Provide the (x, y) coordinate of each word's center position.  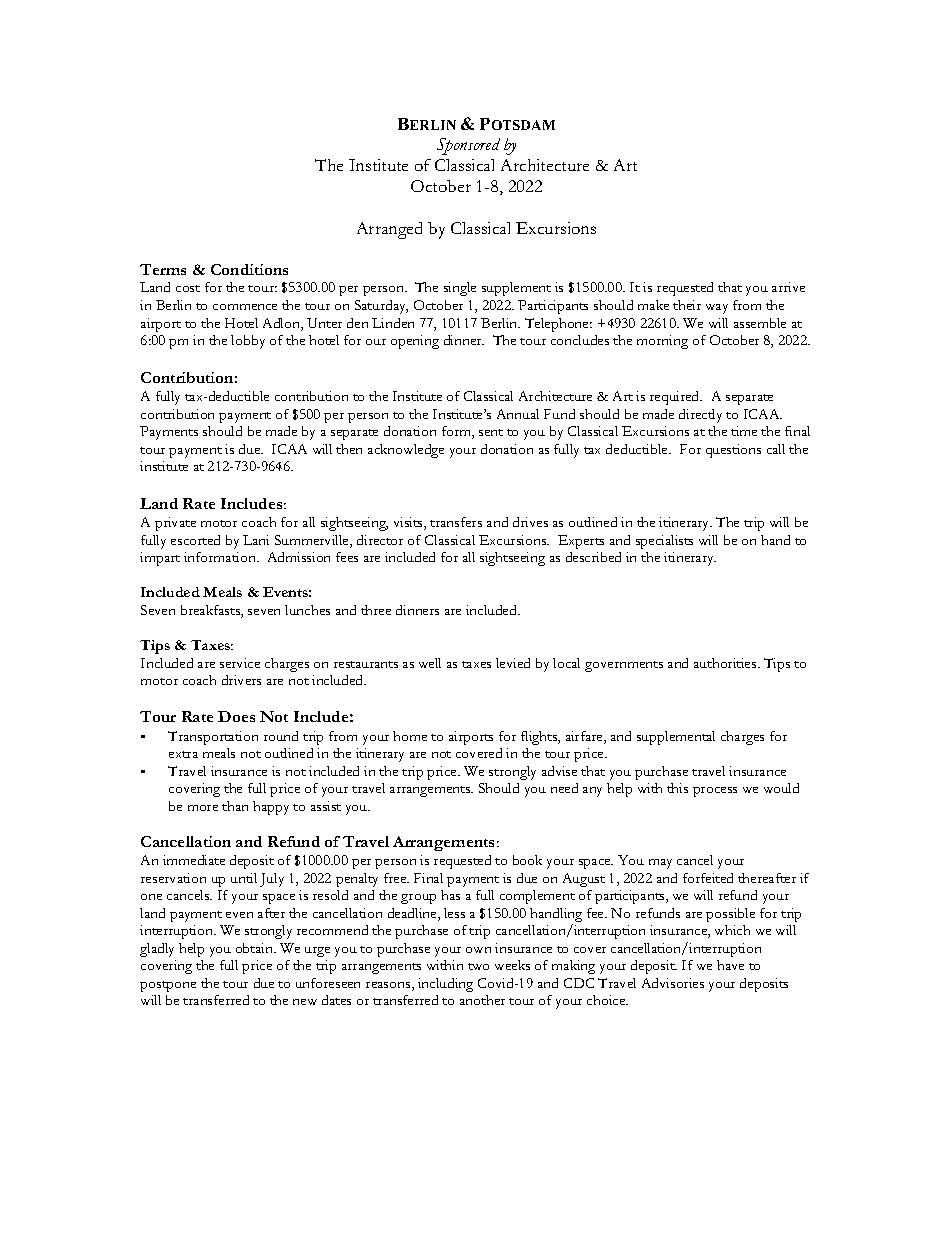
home (410, 736)
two (478, 966)
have (730, 965)
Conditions (249, 269)
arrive (788, 287)
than (235, 806)
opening (415, 342)
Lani (256, 540)
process (715, 792)
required (676, 398)
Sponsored (468, 146)
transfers (456, 522)
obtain (256, 948)
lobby (248, 342)
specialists (664, 542)
